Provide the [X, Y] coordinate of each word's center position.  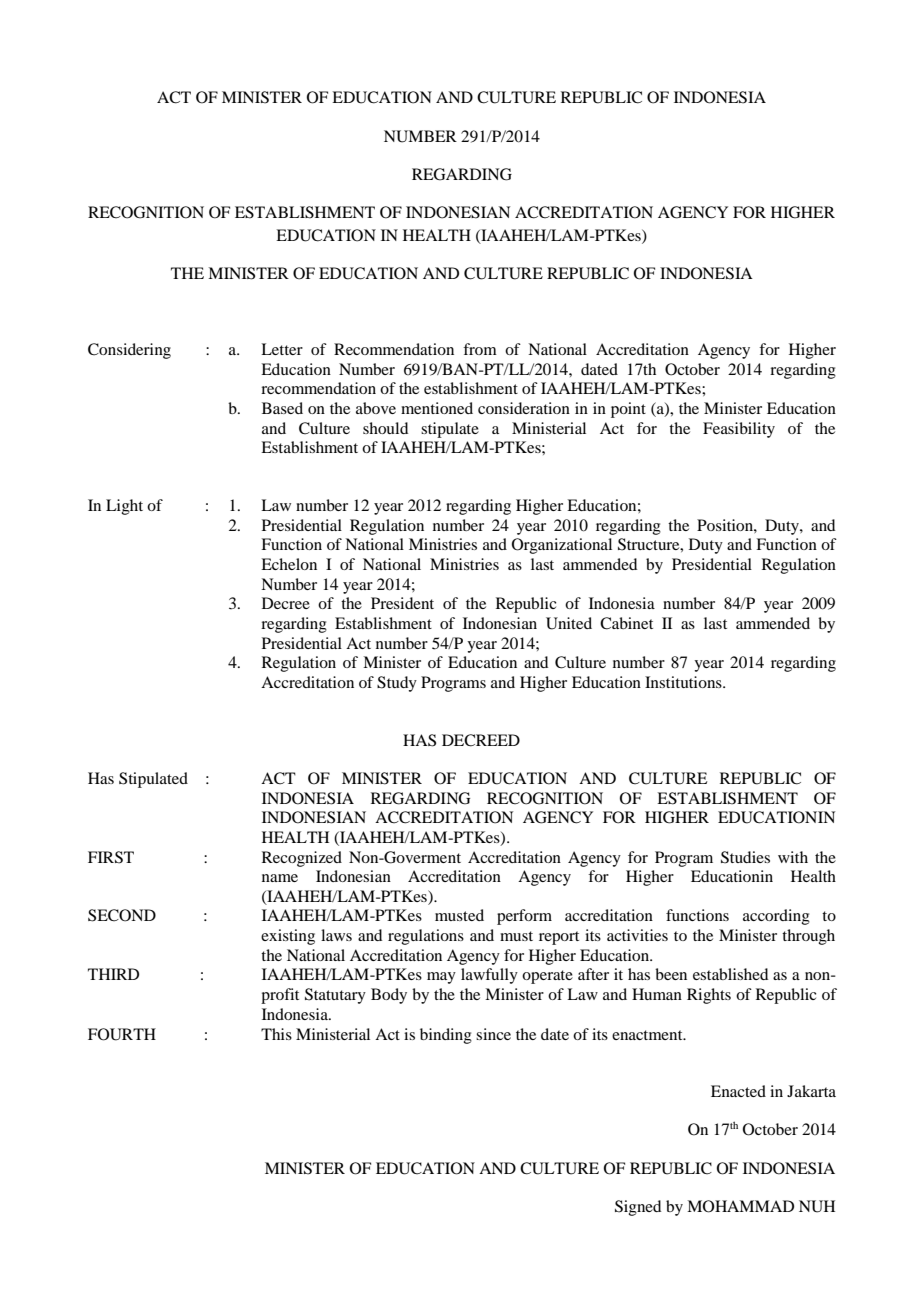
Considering [129, 351]
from [480, 349]
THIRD [113, 974]
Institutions [684, 682]
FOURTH [122, 1034]
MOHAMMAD [740, 1206]
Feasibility [739, 430]
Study [397, 684]
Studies [745, 857]
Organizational [562, 546]
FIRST [111, 857]
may [441, 978]
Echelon [289, 564]
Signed [638, 1208]
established [730, 974]
